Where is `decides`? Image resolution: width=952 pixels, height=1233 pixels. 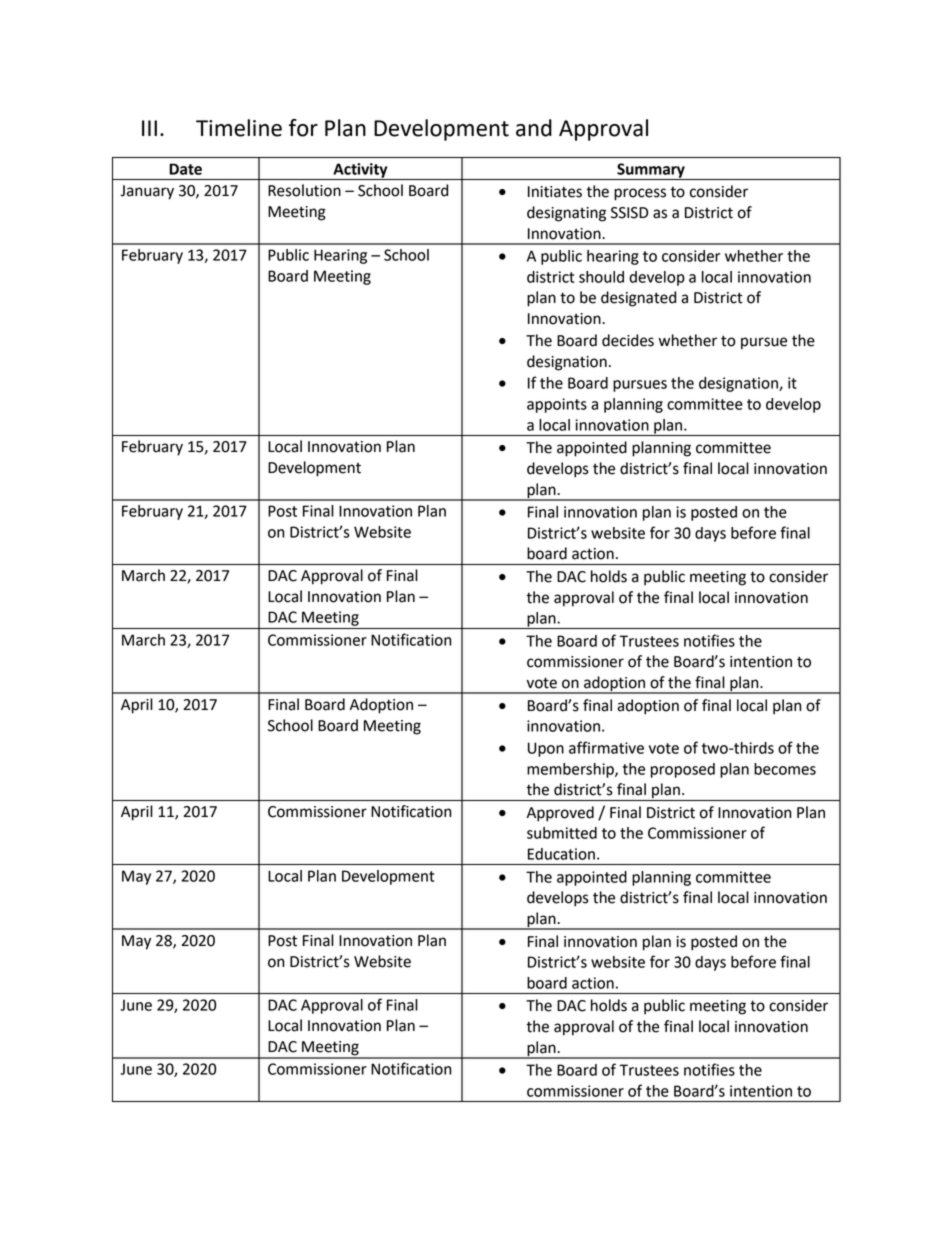
decides is located at coordinates (628, 340).
